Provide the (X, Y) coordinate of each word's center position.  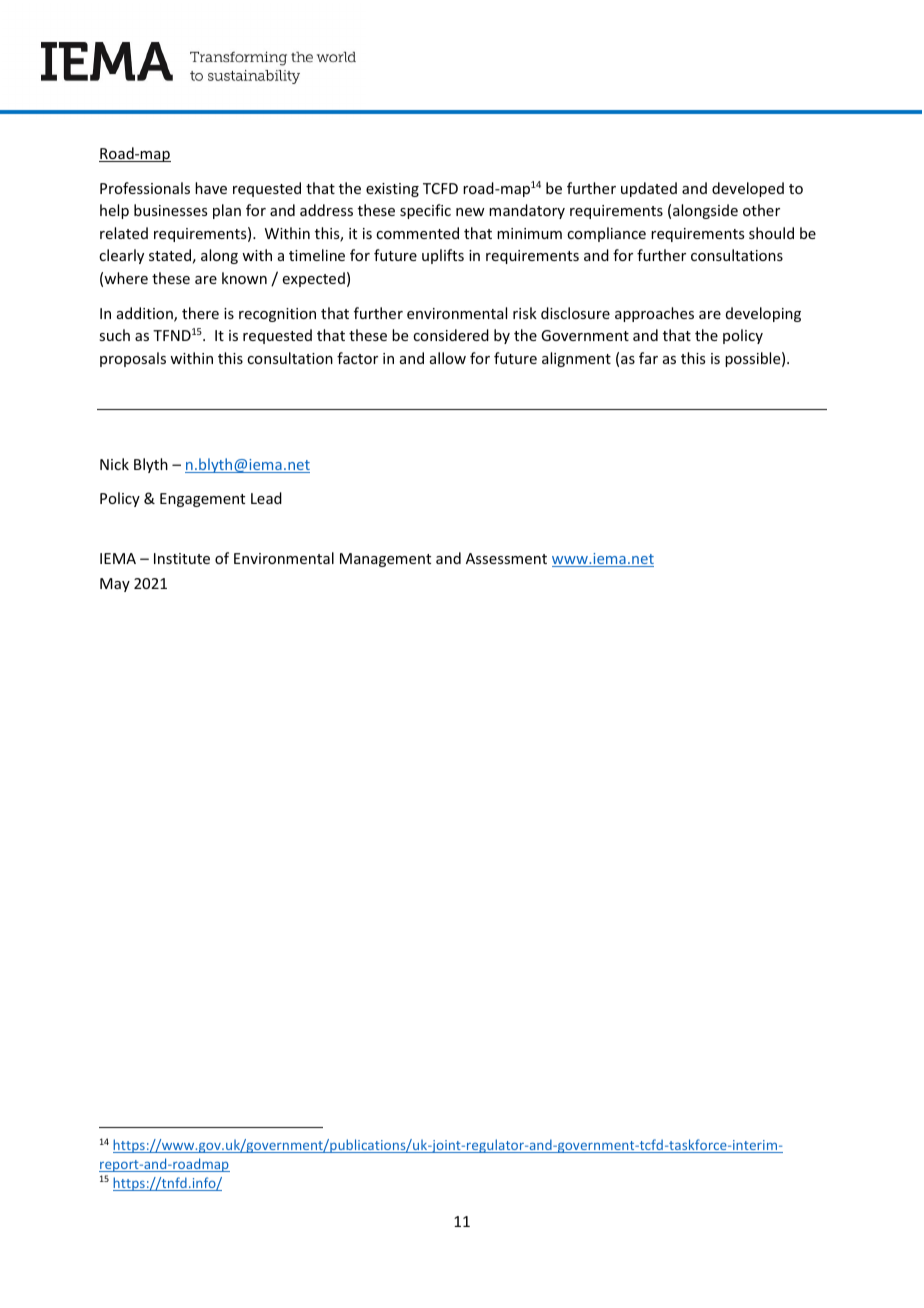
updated (649, 189)
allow (448, 358)
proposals (133, 359)
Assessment (506, 558)
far (648, 358)
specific (425, 211)
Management (385, 560)
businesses (170, 210)
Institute (182, 558)
